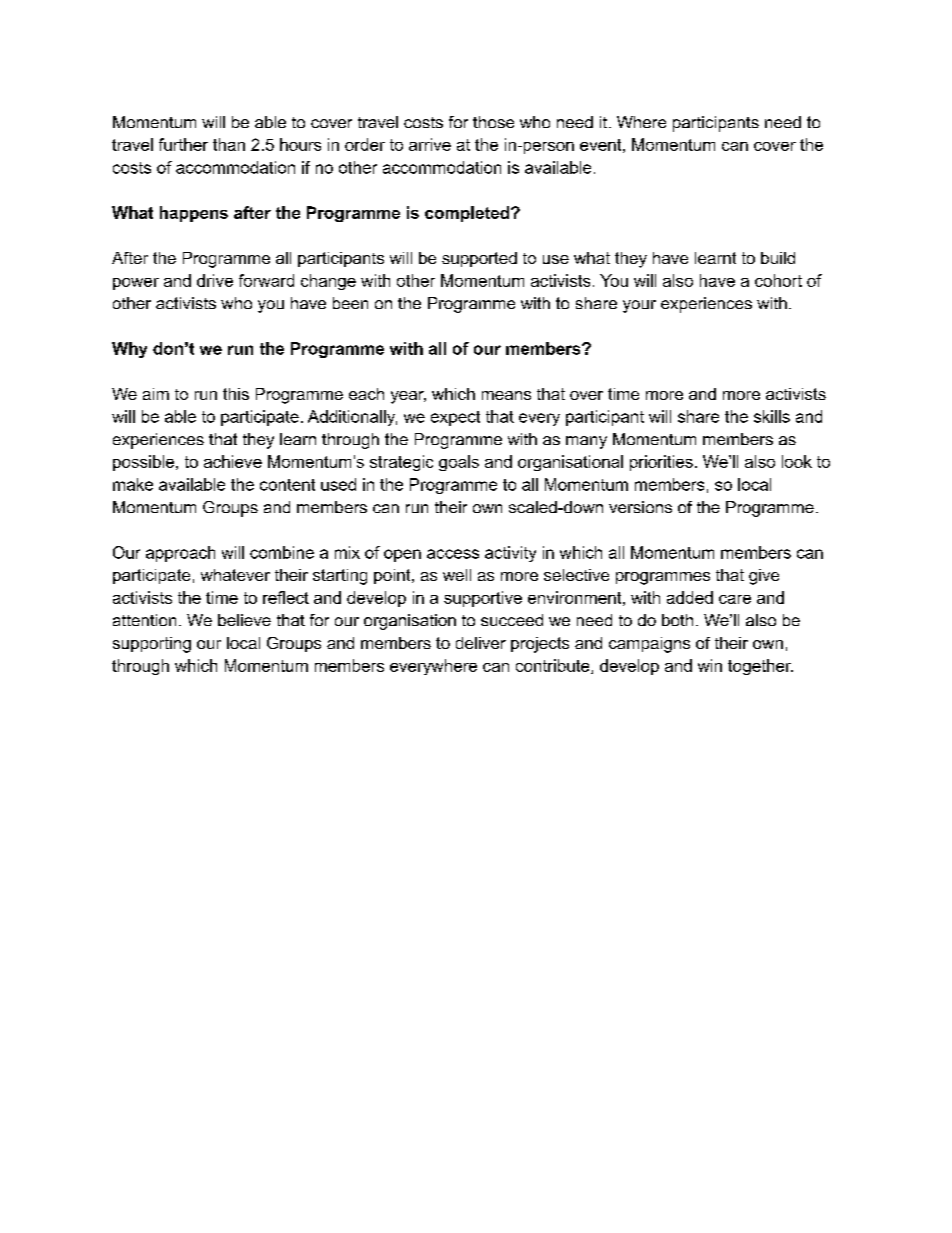  Describe the element at coordinates (639, 306) in the page. I see `your` at that location.
